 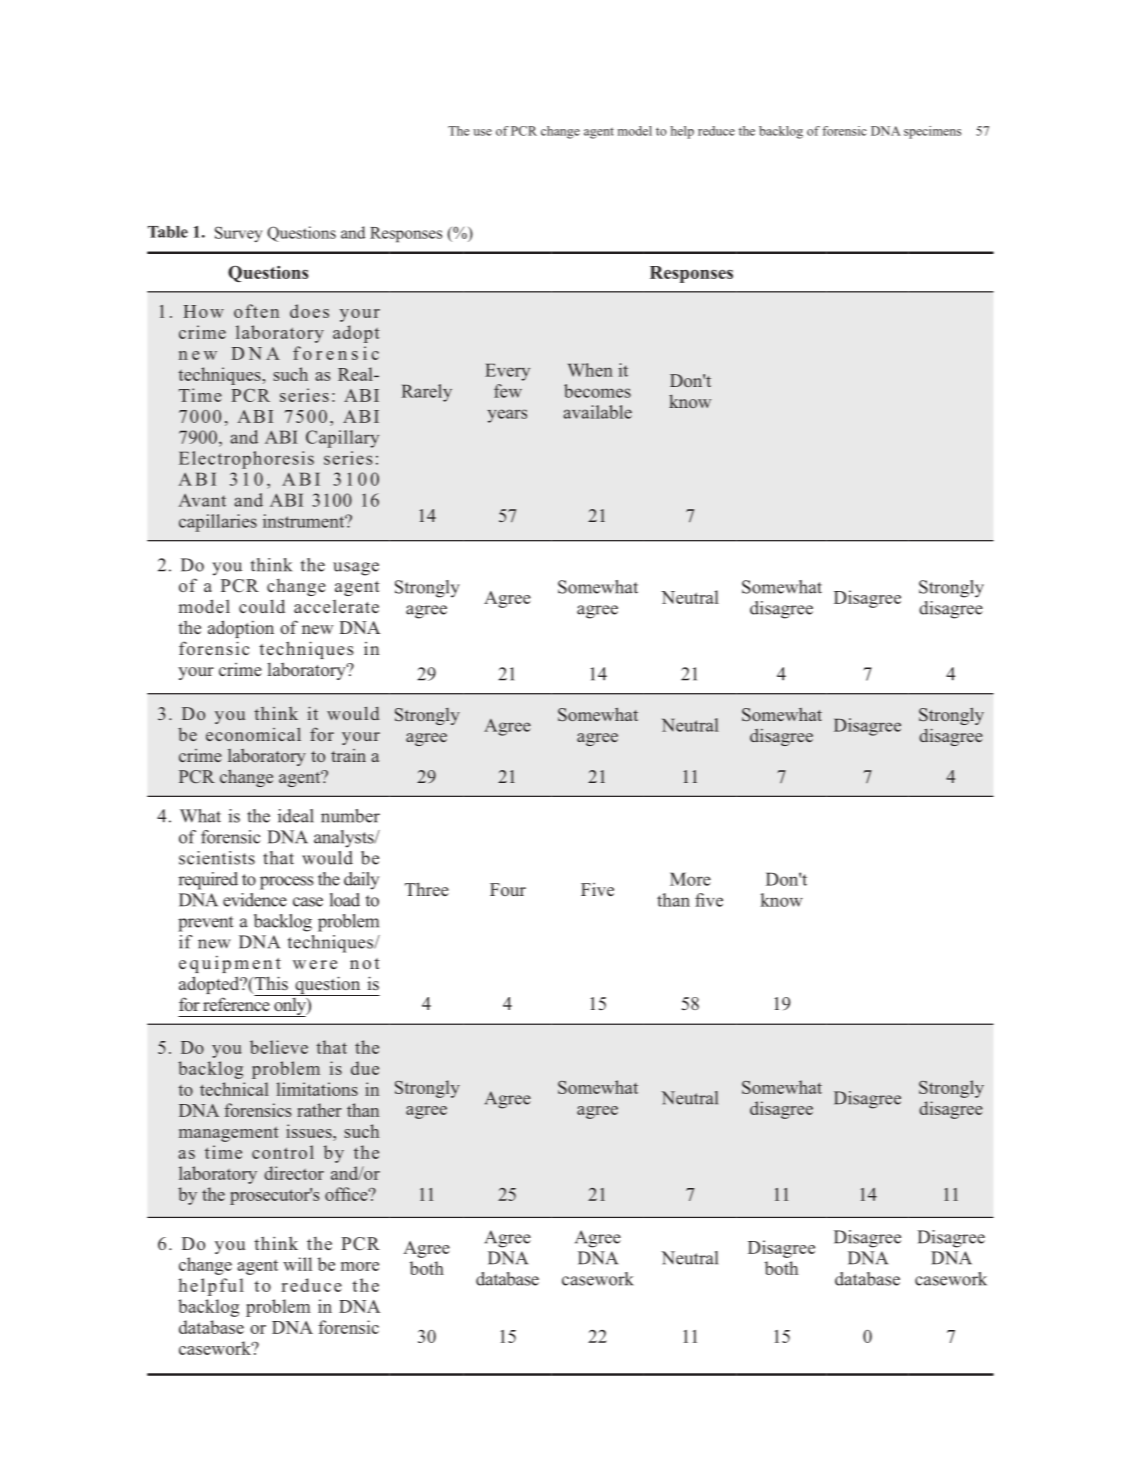 What do you see at coordinates (297, 1264) in the document?
I see `will` at bounding box center [297, 1264].
